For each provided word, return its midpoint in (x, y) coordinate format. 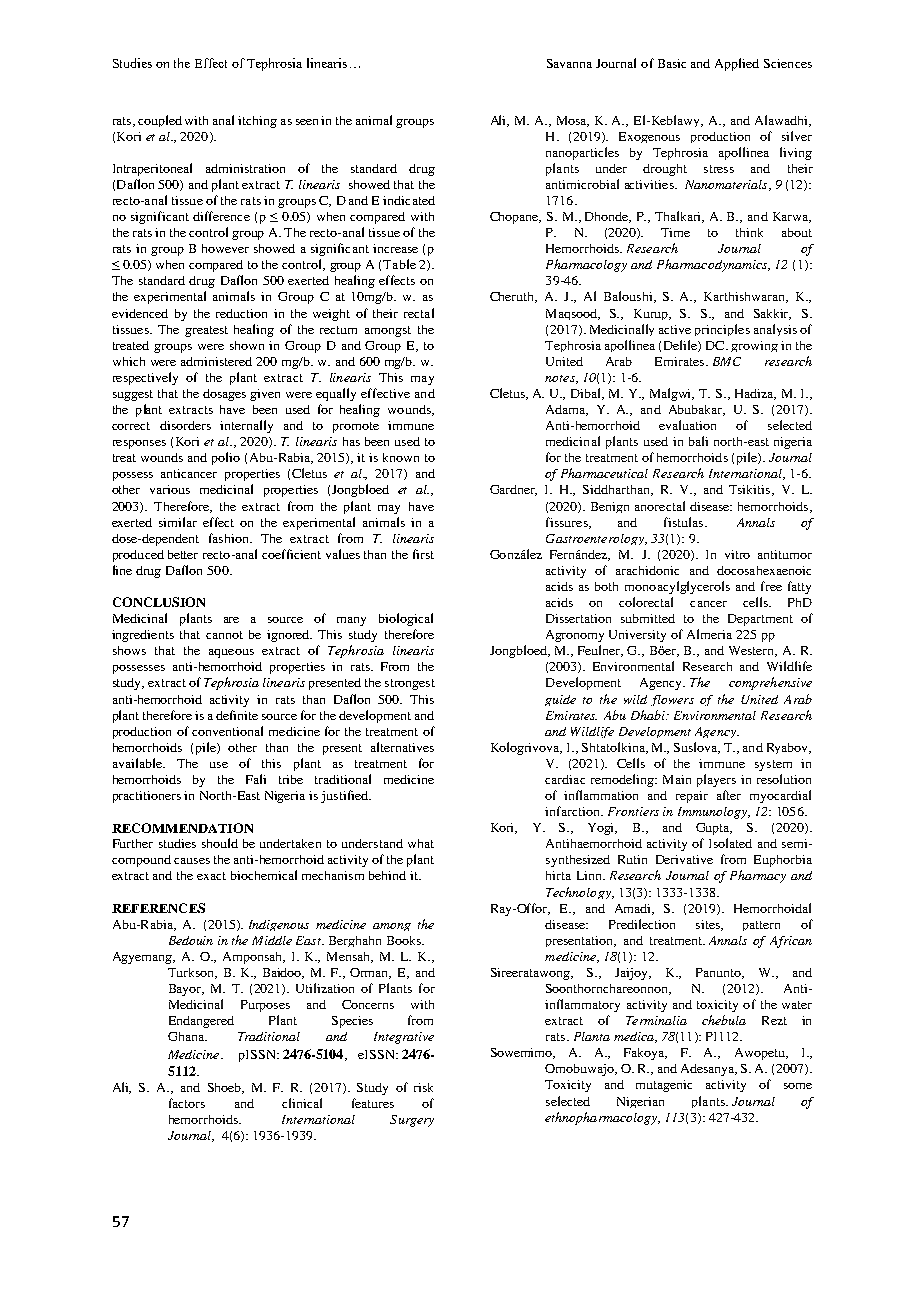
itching (257, 122)
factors (187, 1103)
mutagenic (664, 1086)
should (220, 843)
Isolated (730, 843)
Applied (737, 64)
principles (722, 330)
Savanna (569, 63)
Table (399, 264)
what (421, 843)
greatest (206, 331)
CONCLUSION (159, 602)
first (423, 554)
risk (423, 1087)
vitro (737, 554)
